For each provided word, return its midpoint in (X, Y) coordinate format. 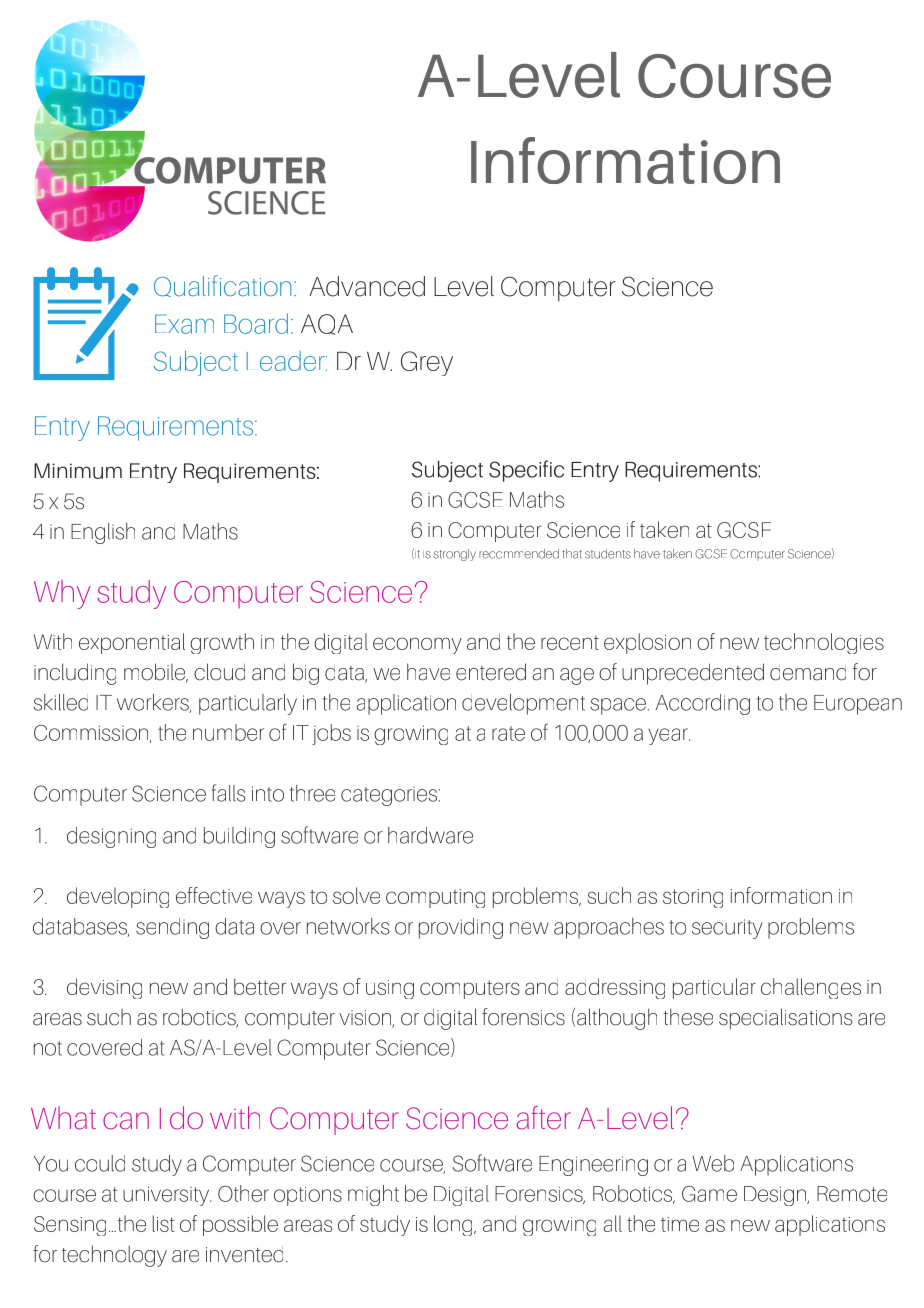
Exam (184, 324)
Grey (427, 363)
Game (709, 1194)
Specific (526, 471)
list (164, 1223)
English (103, 533)
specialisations (786, 1019)
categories (389, 796)
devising (104, 988)
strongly (454, 555)
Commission (92, 734)
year (669, 736)
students (608, 554)
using (390, 989)
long (454, 1225)
